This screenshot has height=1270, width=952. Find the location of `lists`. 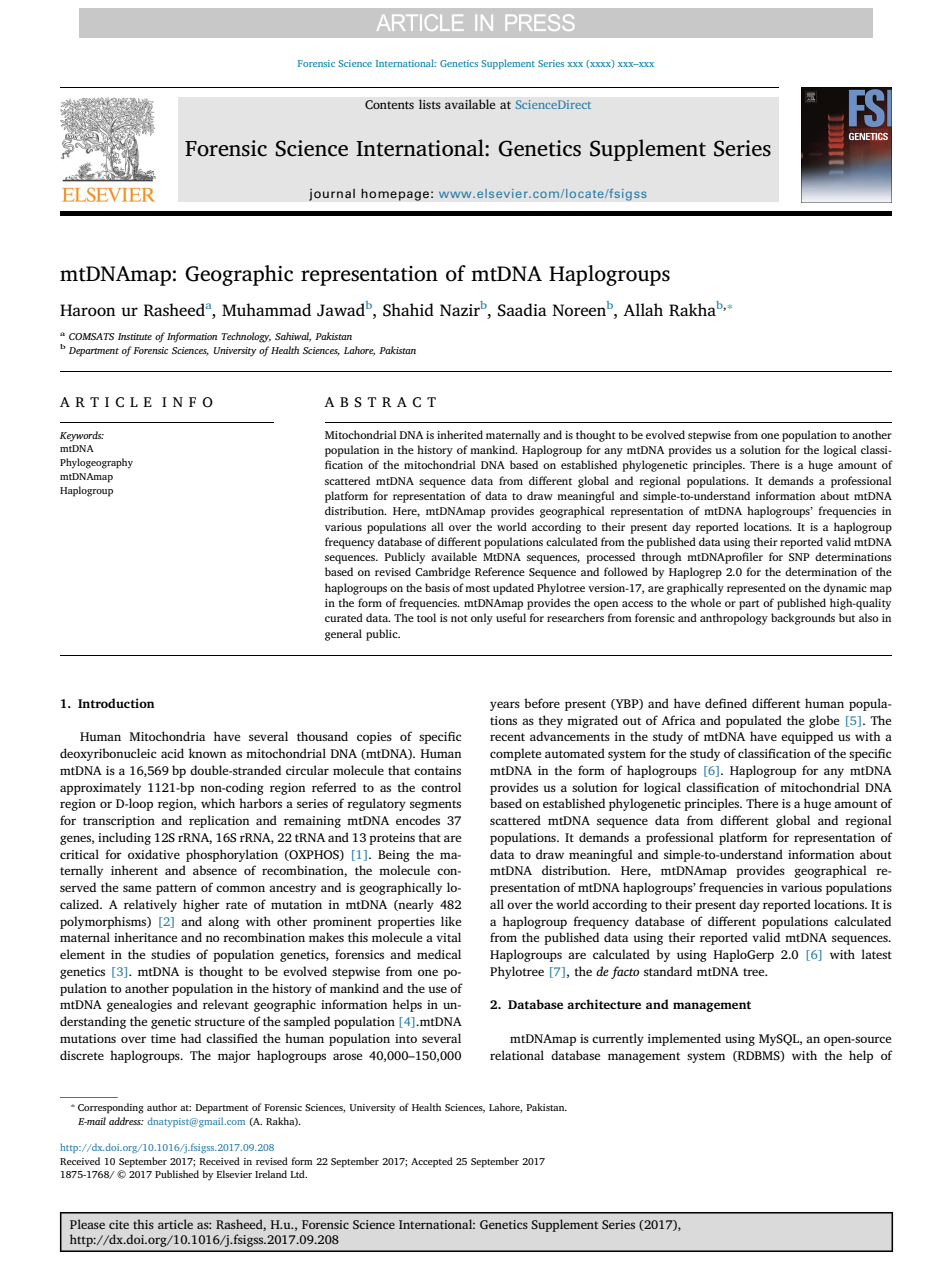

lists is located at coordinates (430, 104).
